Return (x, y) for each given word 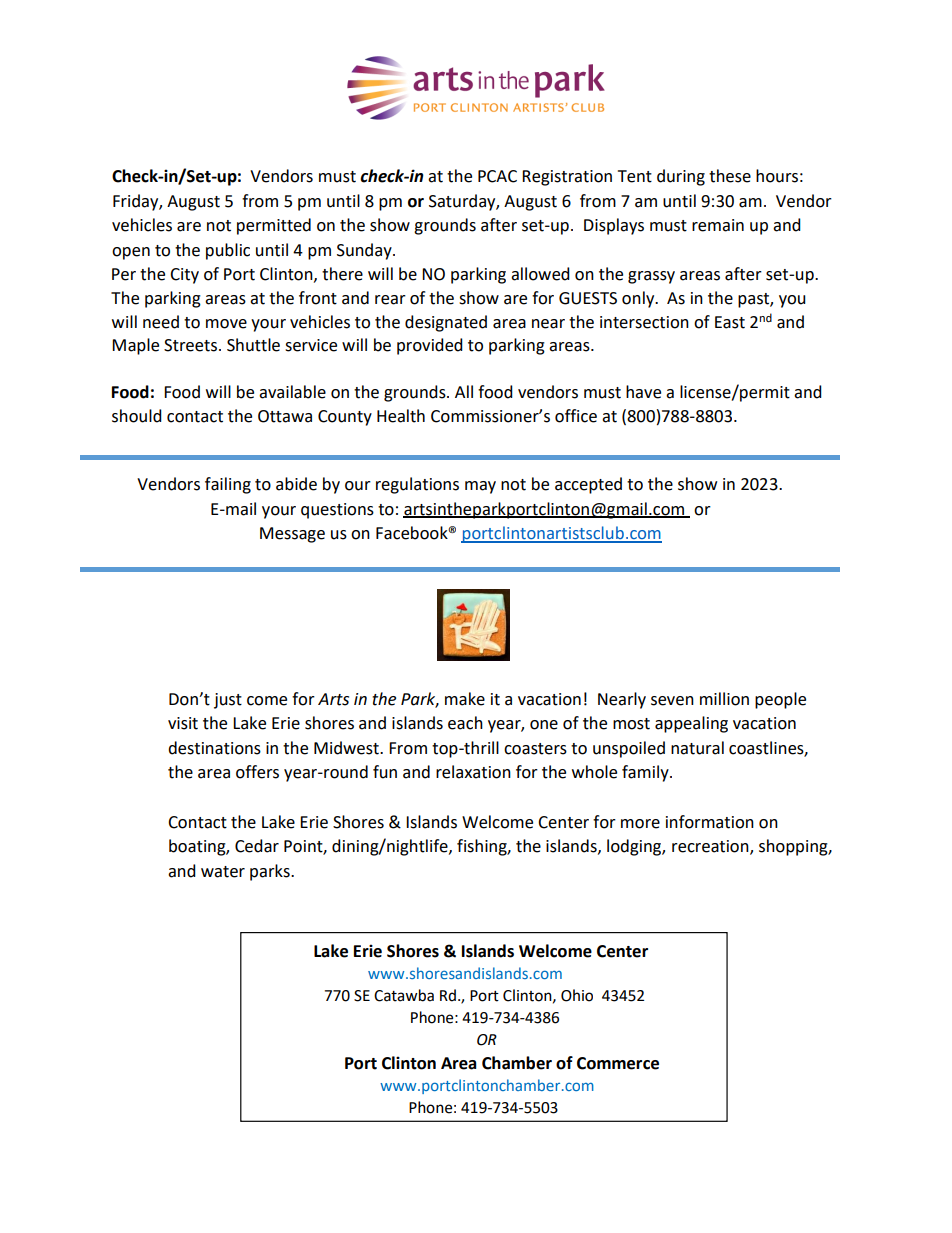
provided (430, 346)
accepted (588, 485)
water (223, 872)
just (228, 701)
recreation (711, 847)
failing (228, 485)
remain (718, 225)
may (480, 487)
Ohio (577, 995)
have (643, 392)
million (724, 699)
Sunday (365, 251)
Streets (192, 345)
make (465, 699)
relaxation (473, 772)
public (228, 251)
